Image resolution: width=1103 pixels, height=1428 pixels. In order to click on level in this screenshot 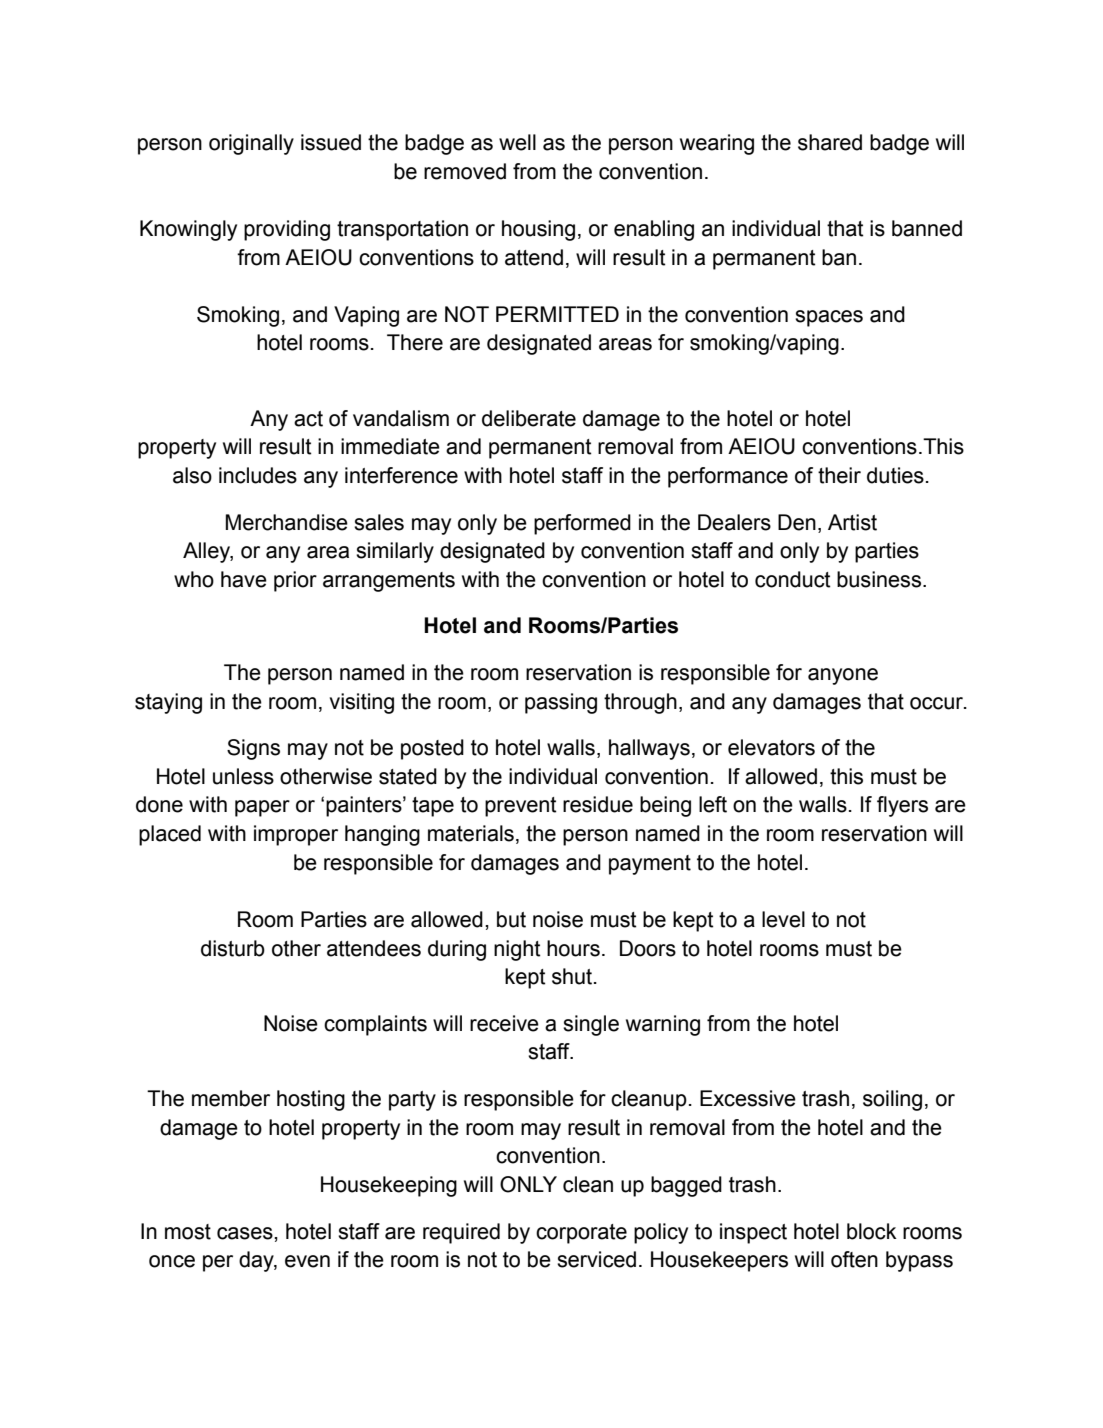, I will do `click(783, 919)`.
